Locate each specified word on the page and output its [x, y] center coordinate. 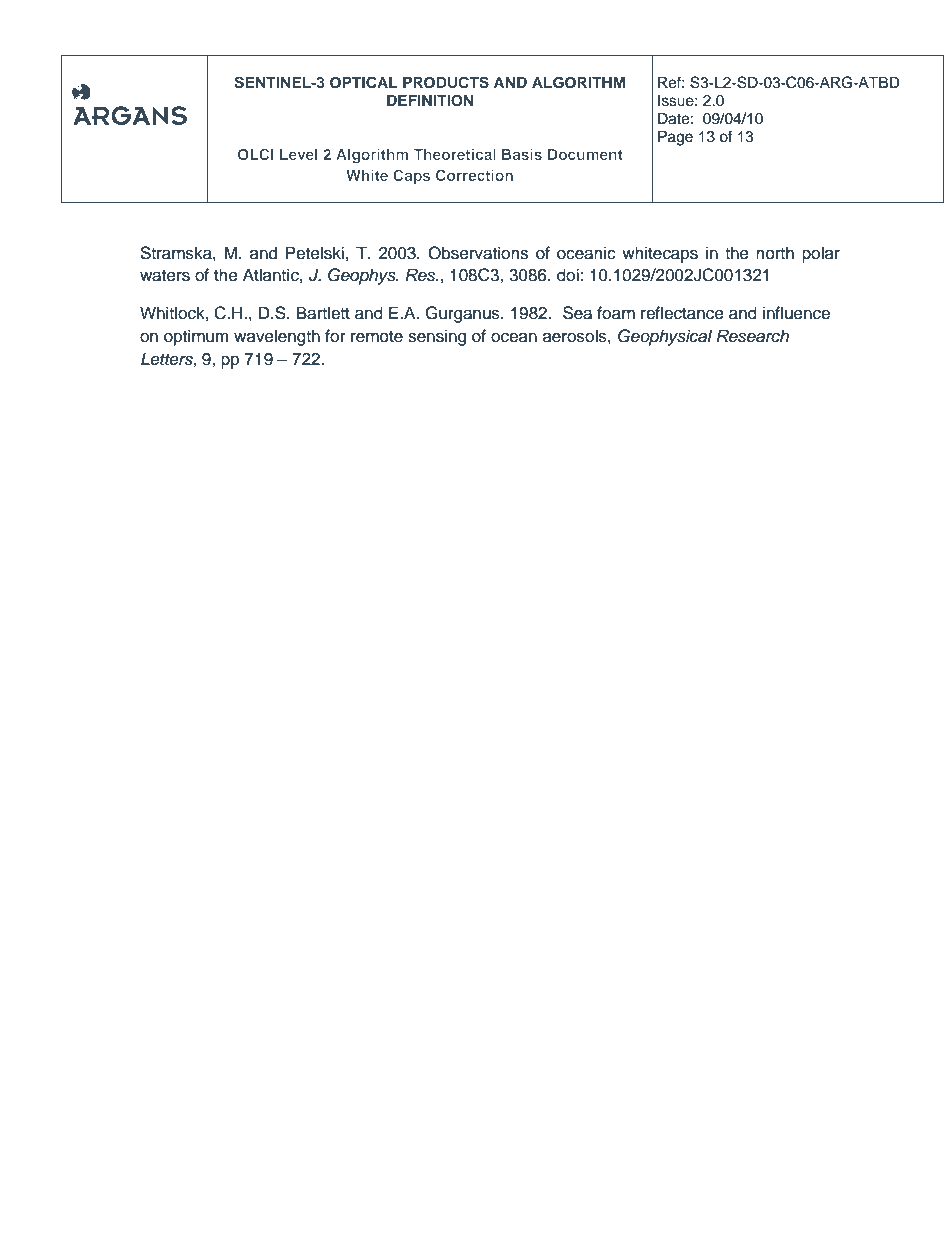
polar [821, 254]
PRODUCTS [446, 82]
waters [165, 276]
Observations [478, 253]
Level [299, 154]
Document [585, 154]
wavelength [277, 337]
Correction [474, 175]
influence [796, 313]
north [775, 253]
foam [616, 313]
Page [675, 138]
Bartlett [323, 313]
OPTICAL [363, 82]
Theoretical [455, 154]
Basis [522, 154]
